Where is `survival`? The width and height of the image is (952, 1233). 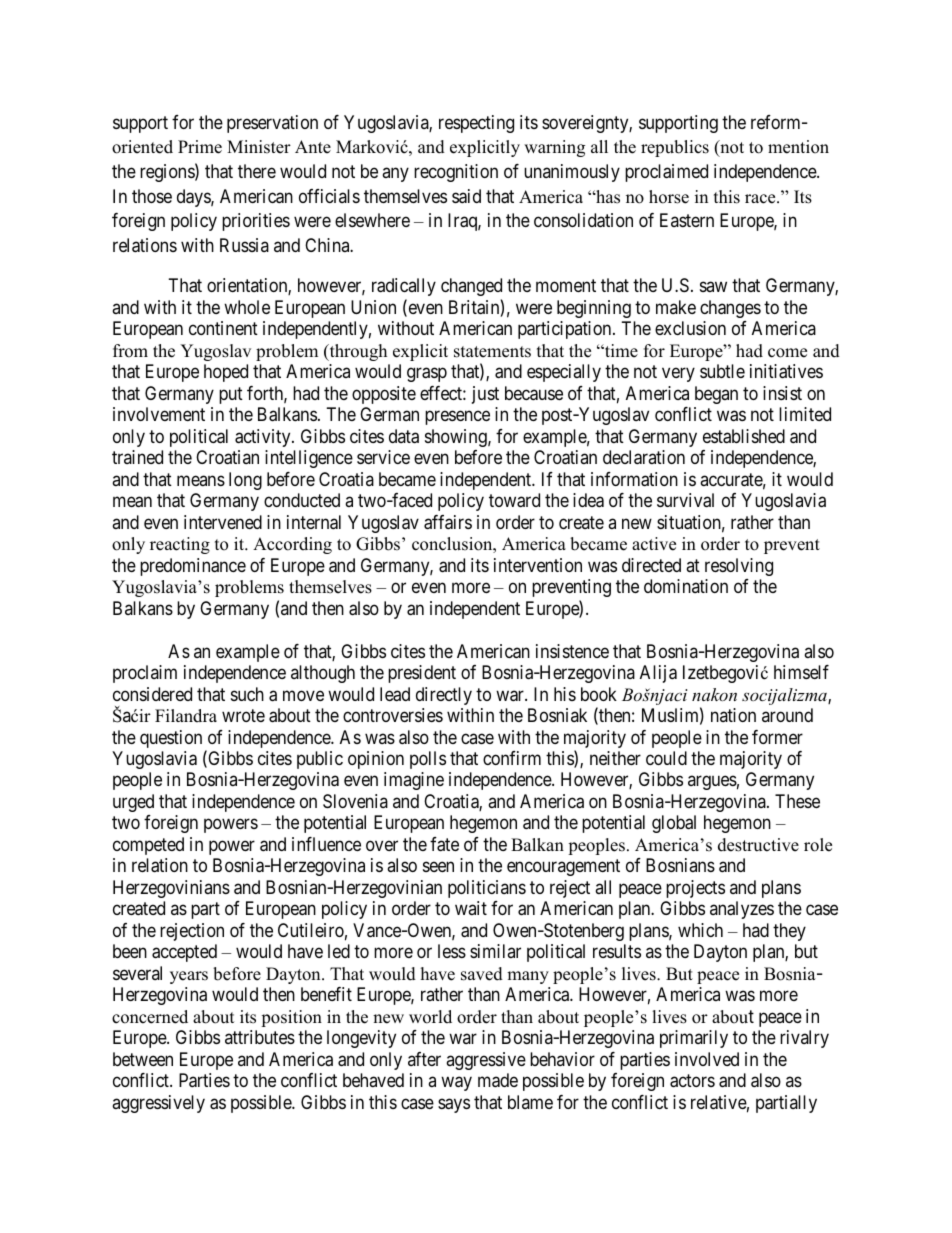 survival is located at coordinates (685, 500).
